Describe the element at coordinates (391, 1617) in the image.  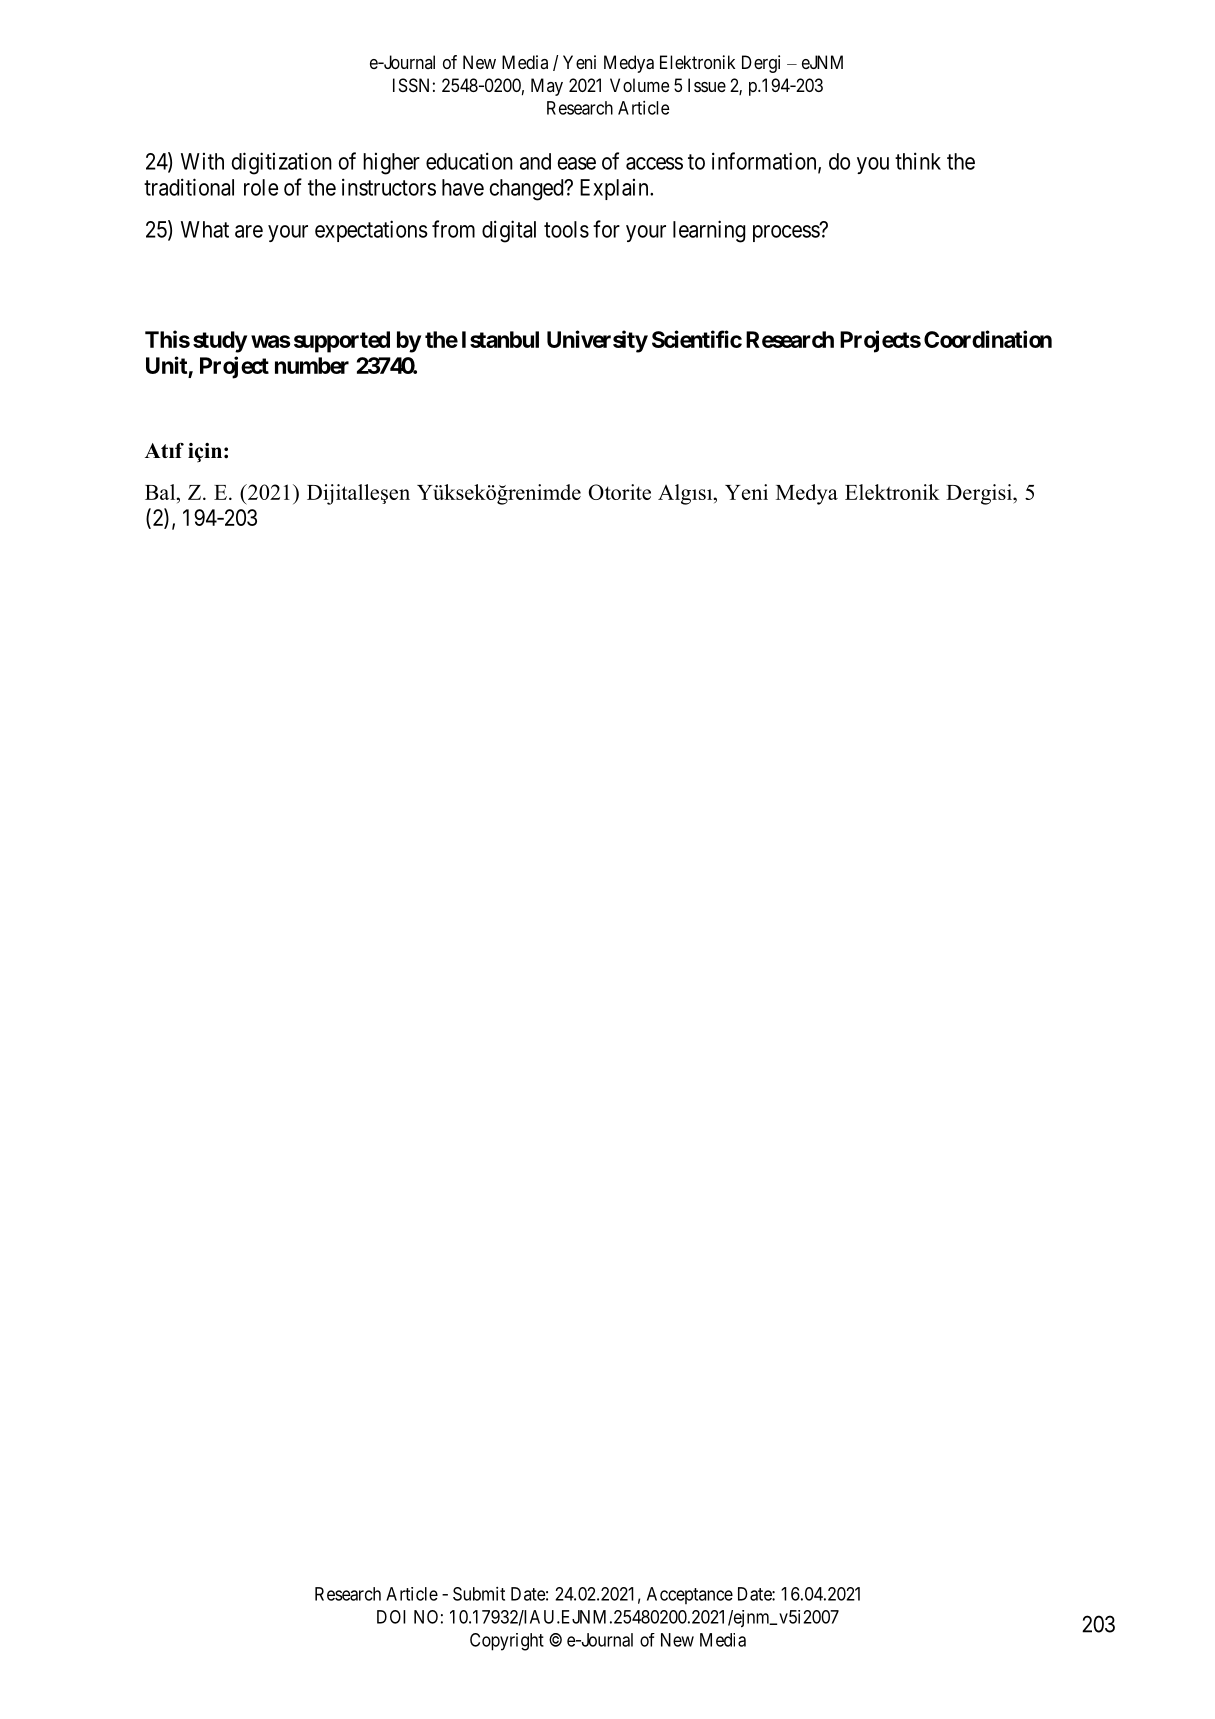
I see `DOI` at that location.
